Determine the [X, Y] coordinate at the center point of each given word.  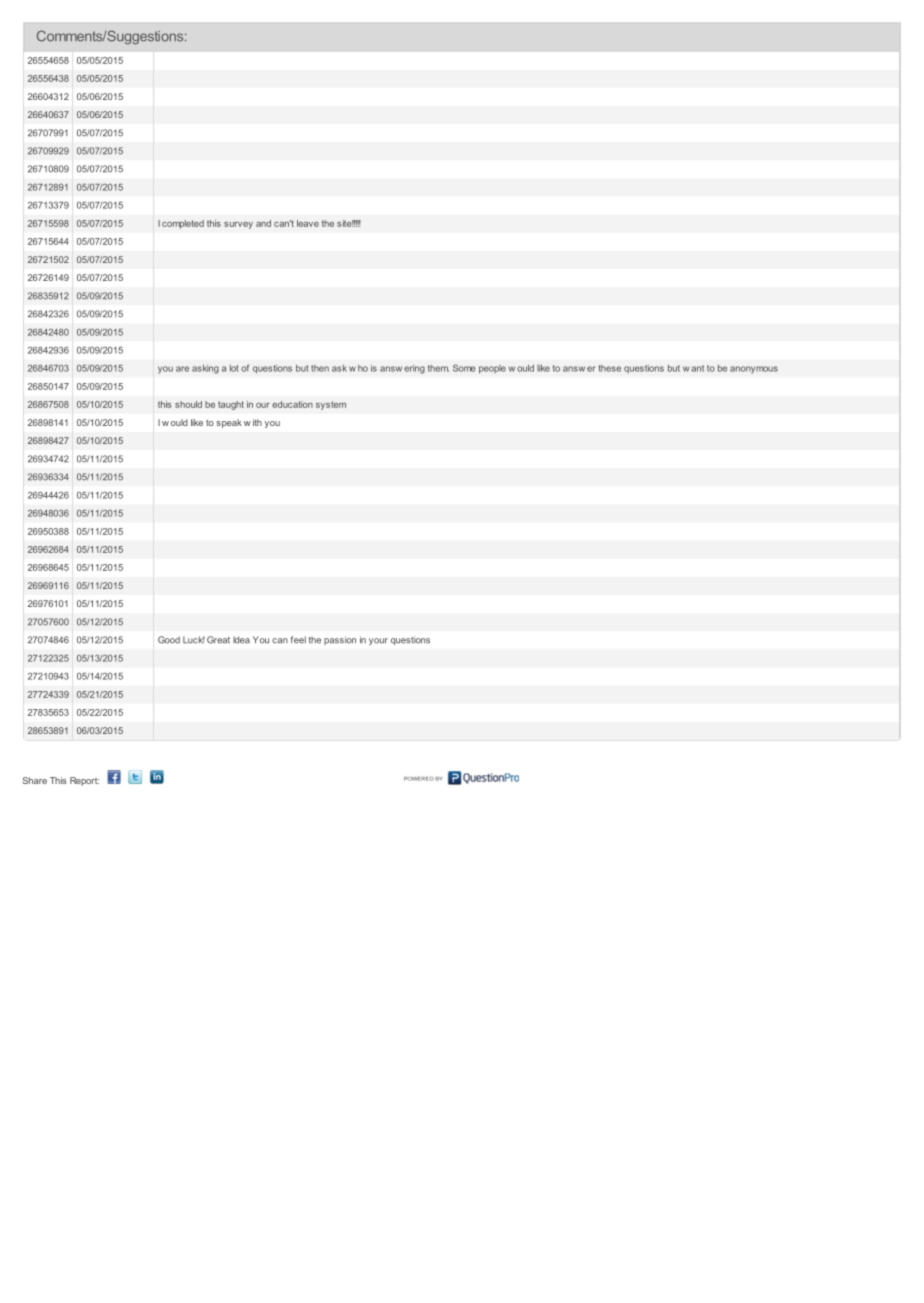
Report [84, 781]
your [378, 641]
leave [308, 223]
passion [340, 640]
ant [697, 368]
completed [183, 224]
